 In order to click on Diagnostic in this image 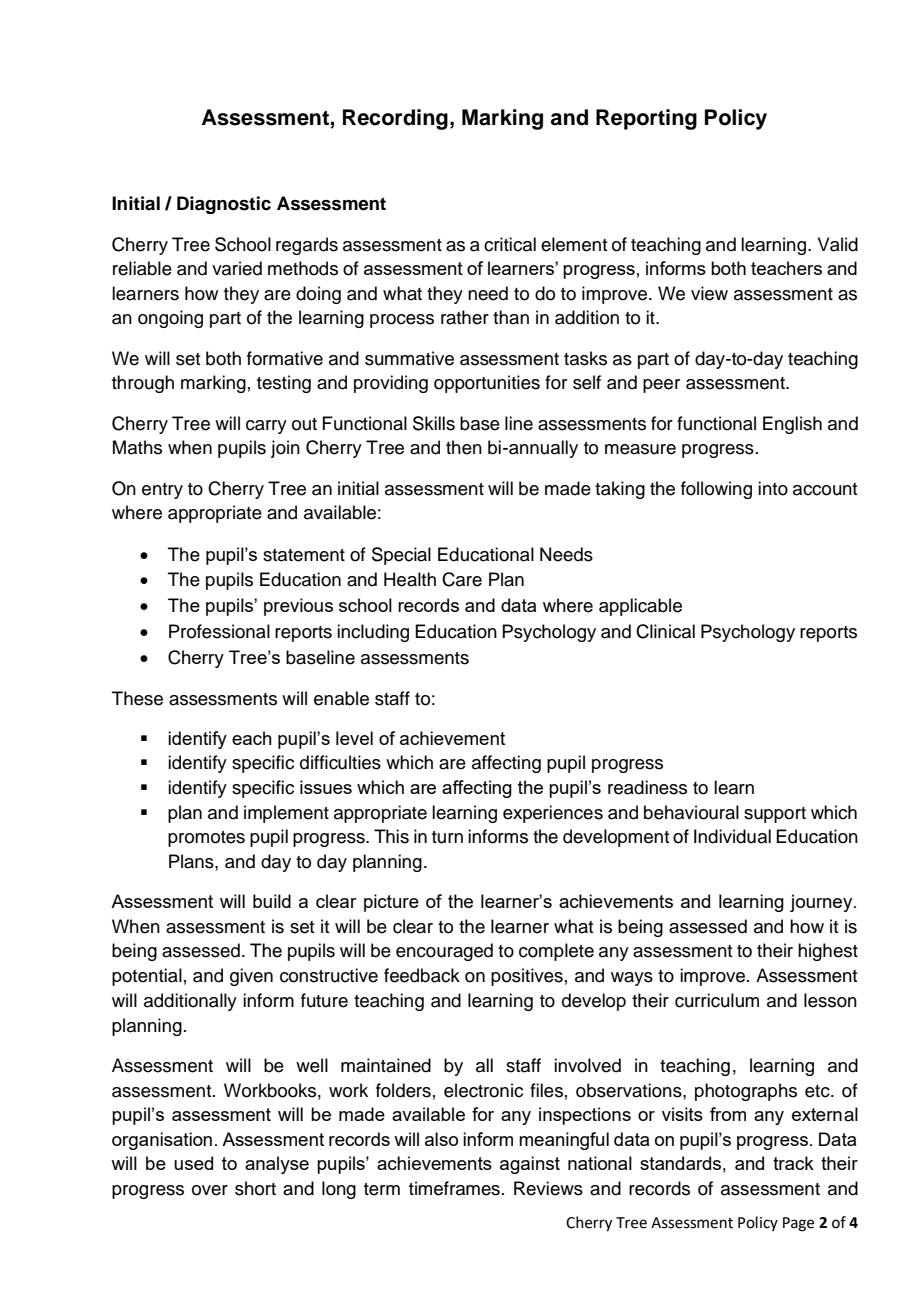, I will do `click(224, 205)`.
